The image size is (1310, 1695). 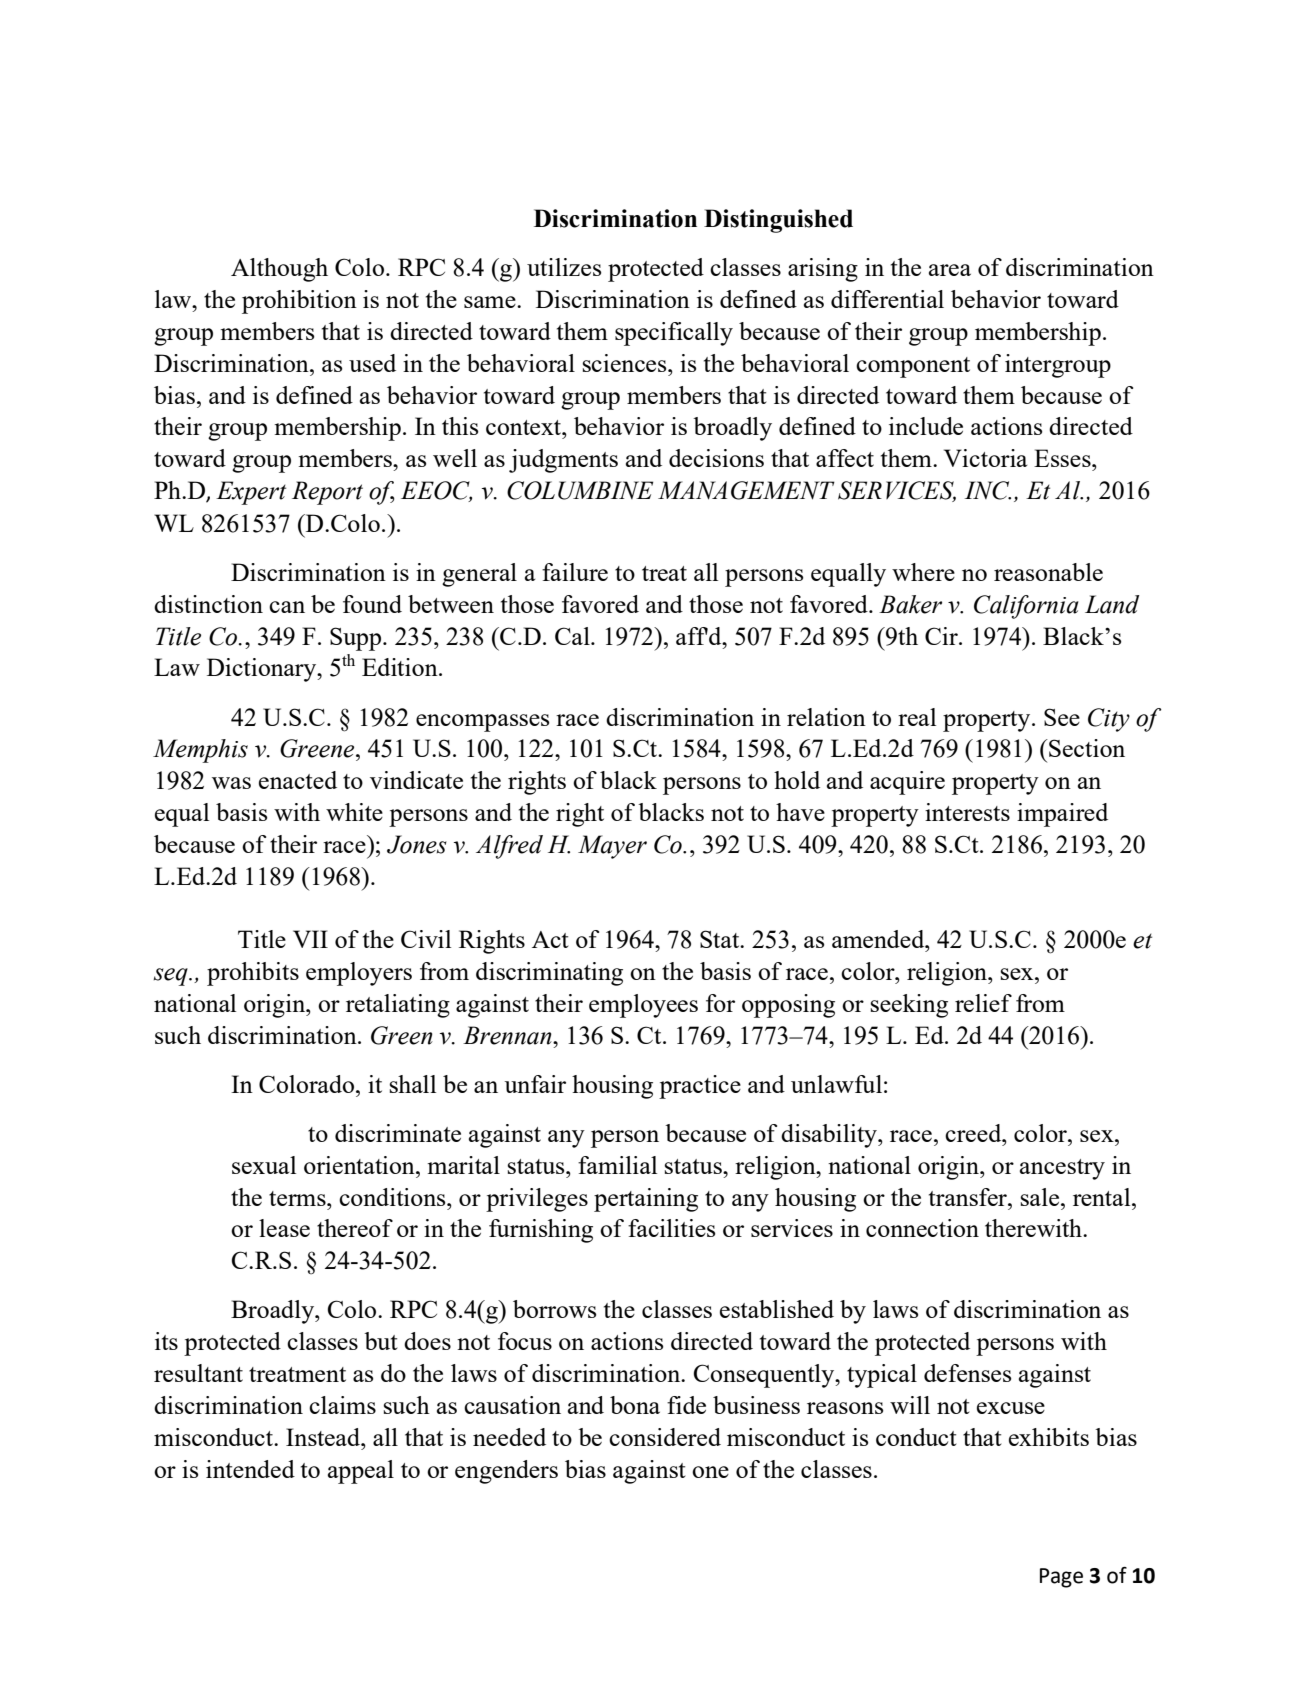 I want to click on facilities, so click(x=671, y=1228).
